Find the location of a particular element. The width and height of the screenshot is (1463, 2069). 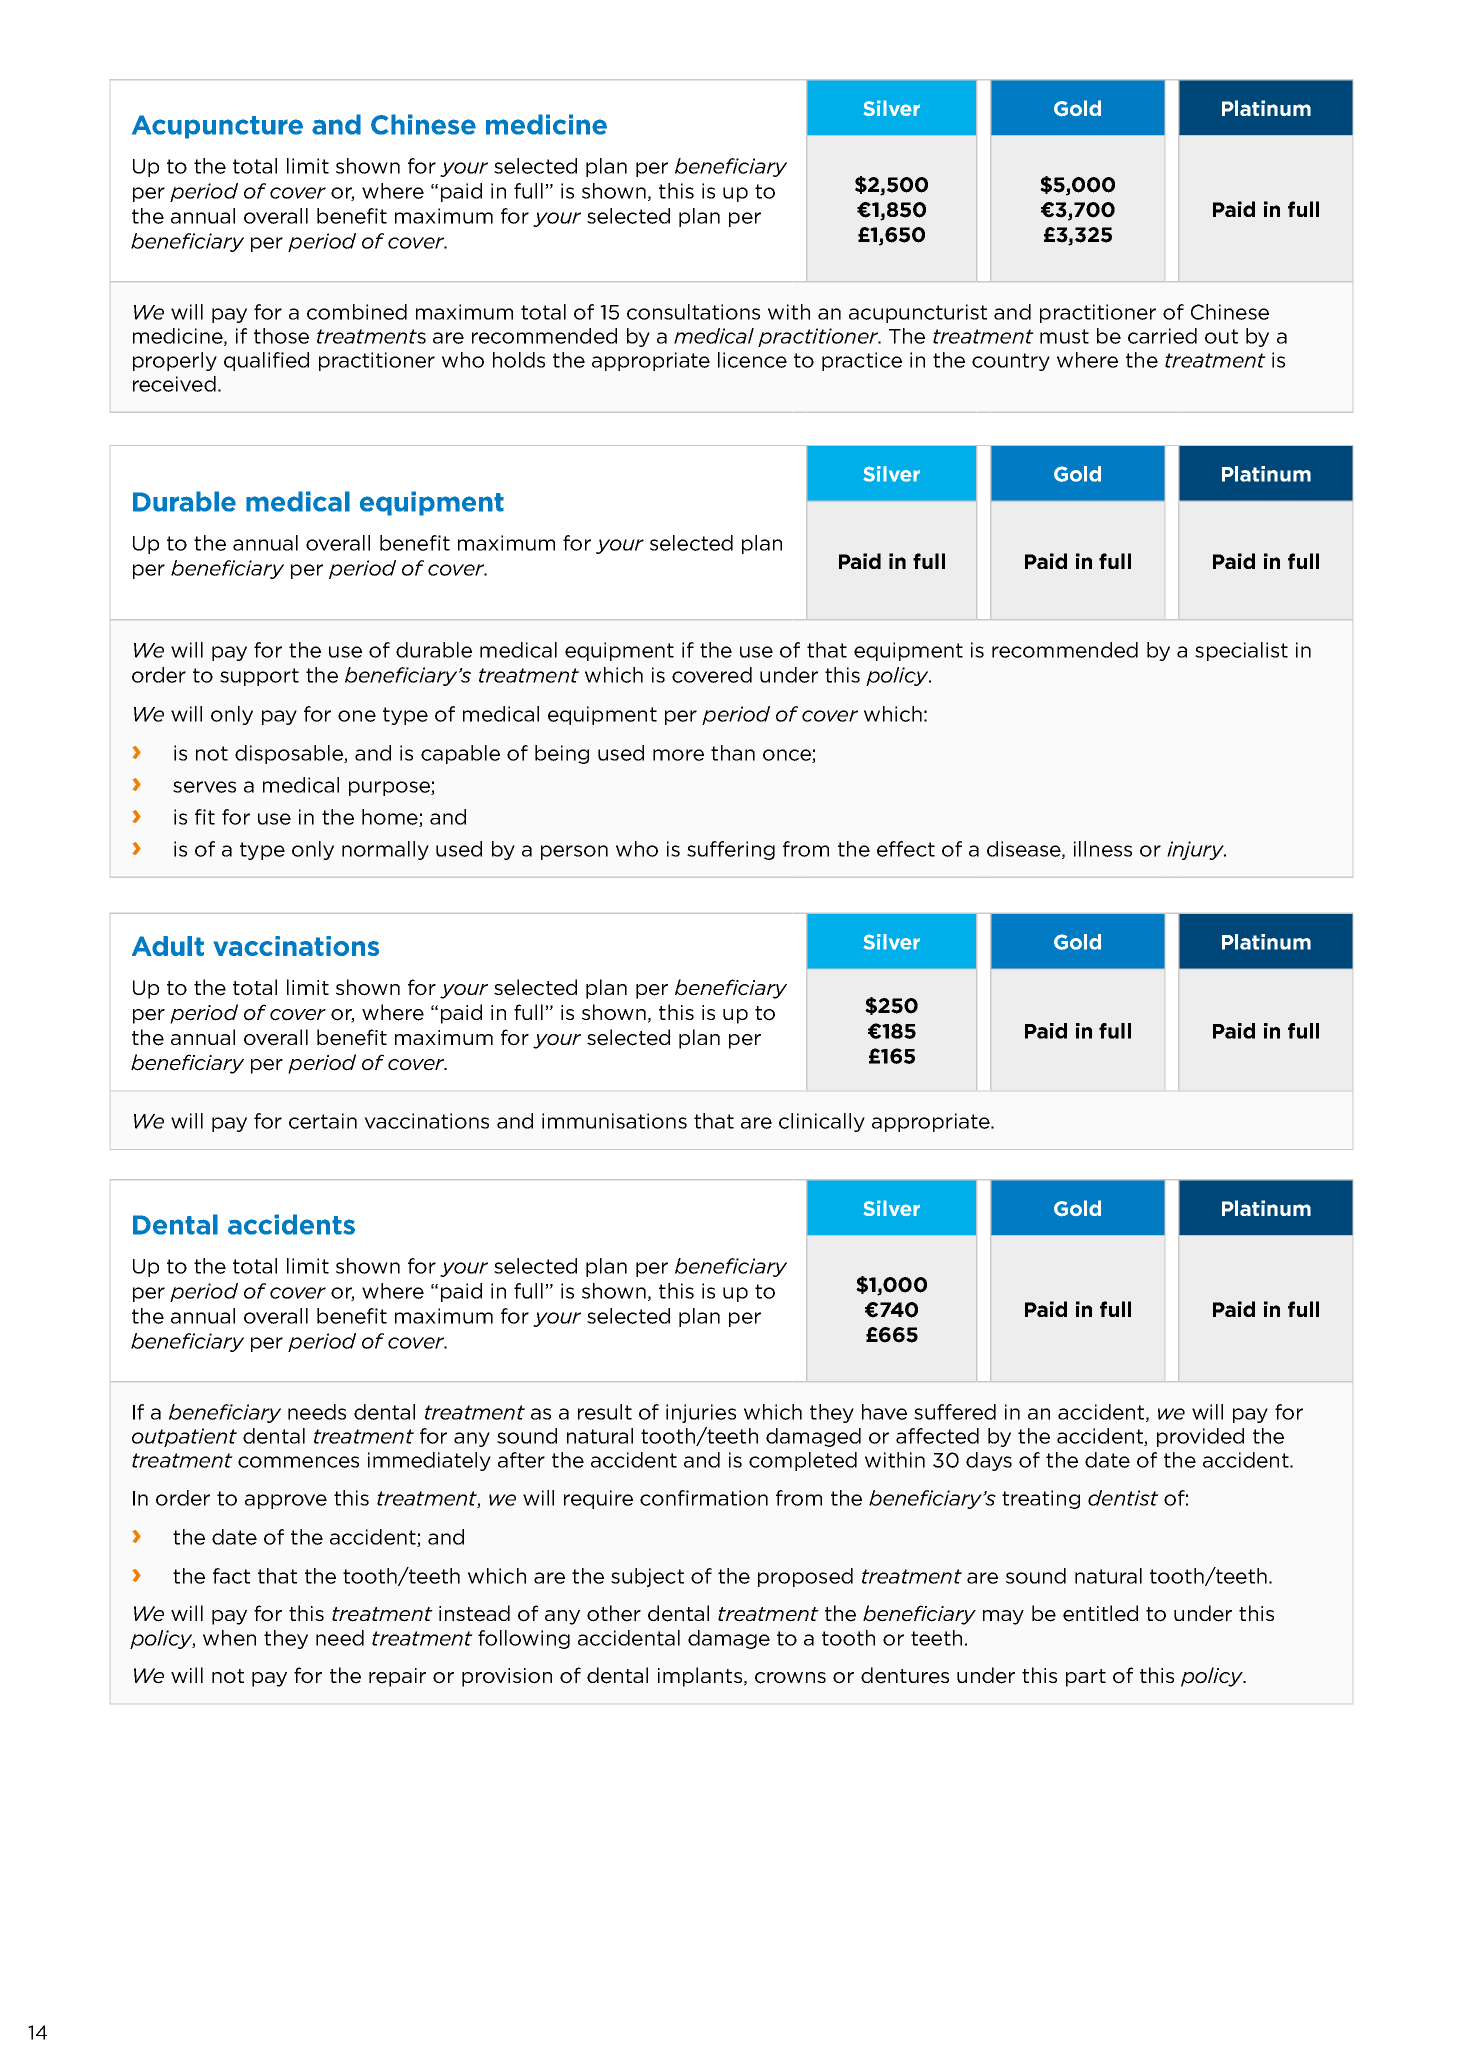

certain is located at coordinates (323, 1121).
